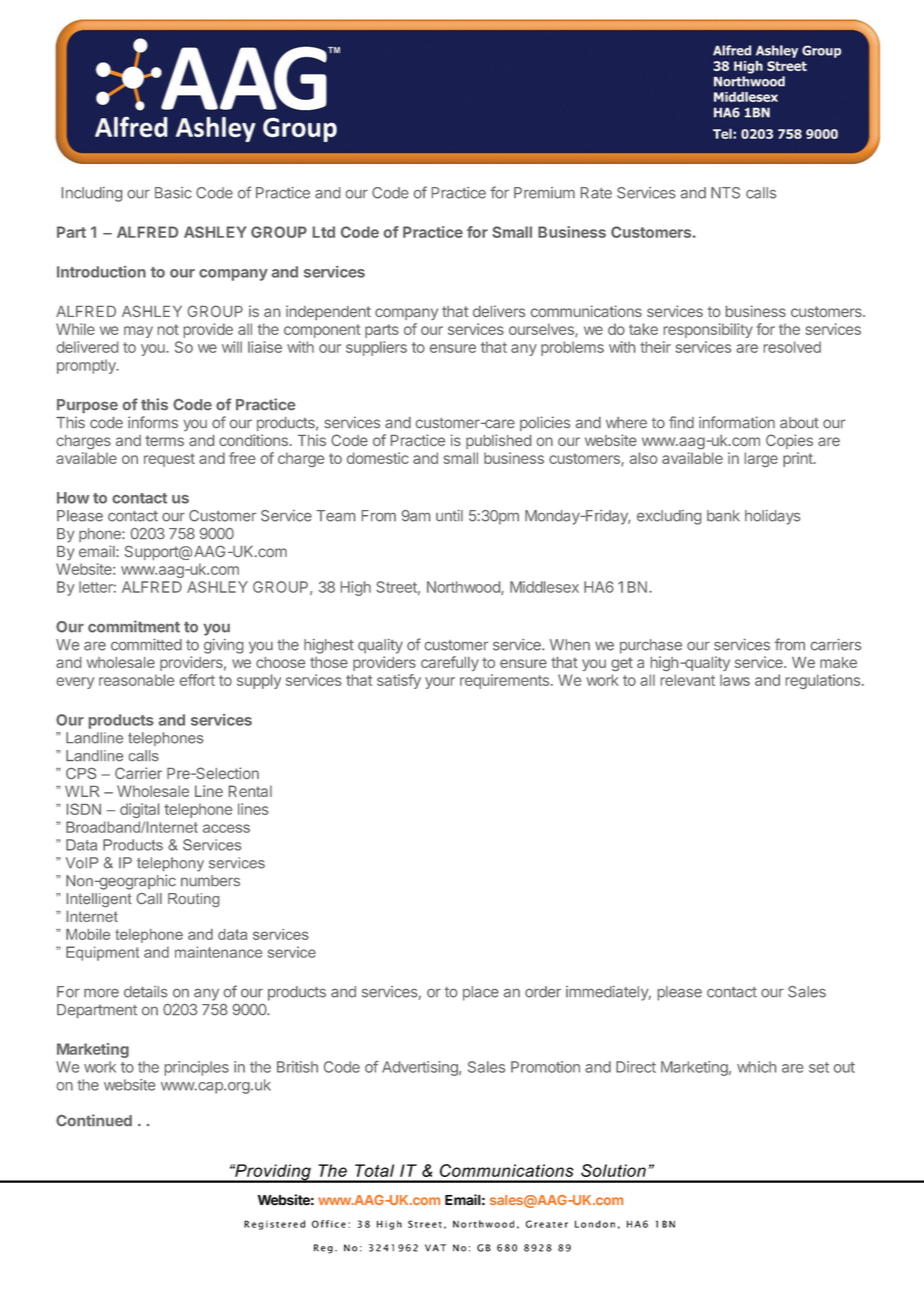 Image resolution: width=924 pixels, height=1307 pixels. What do you see at coordinates (173, 193) in the screenshot?
I see `Basic` at bounding box center [173, 193].
